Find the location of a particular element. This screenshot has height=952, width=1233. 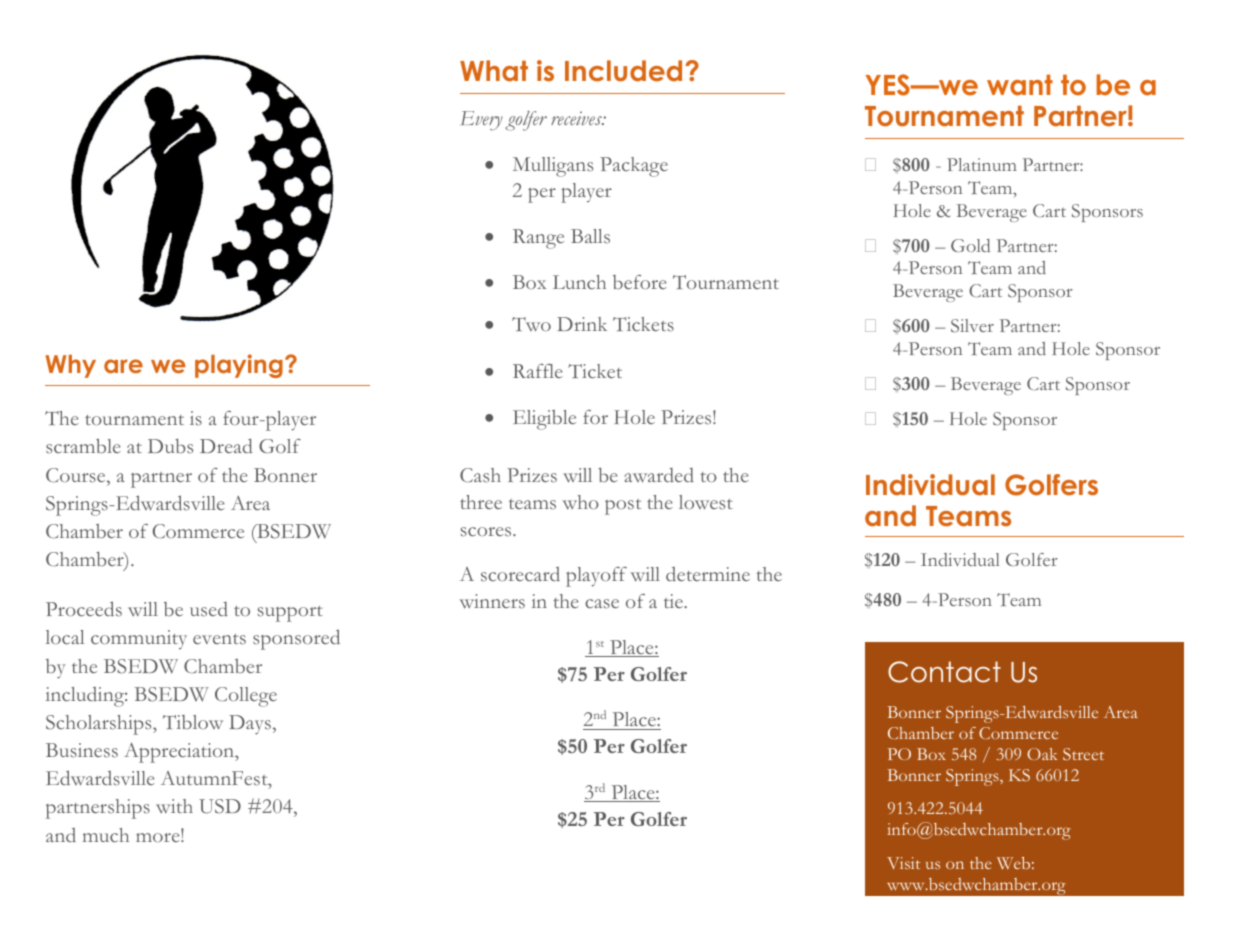

used is located at coordinates (209, 609).
